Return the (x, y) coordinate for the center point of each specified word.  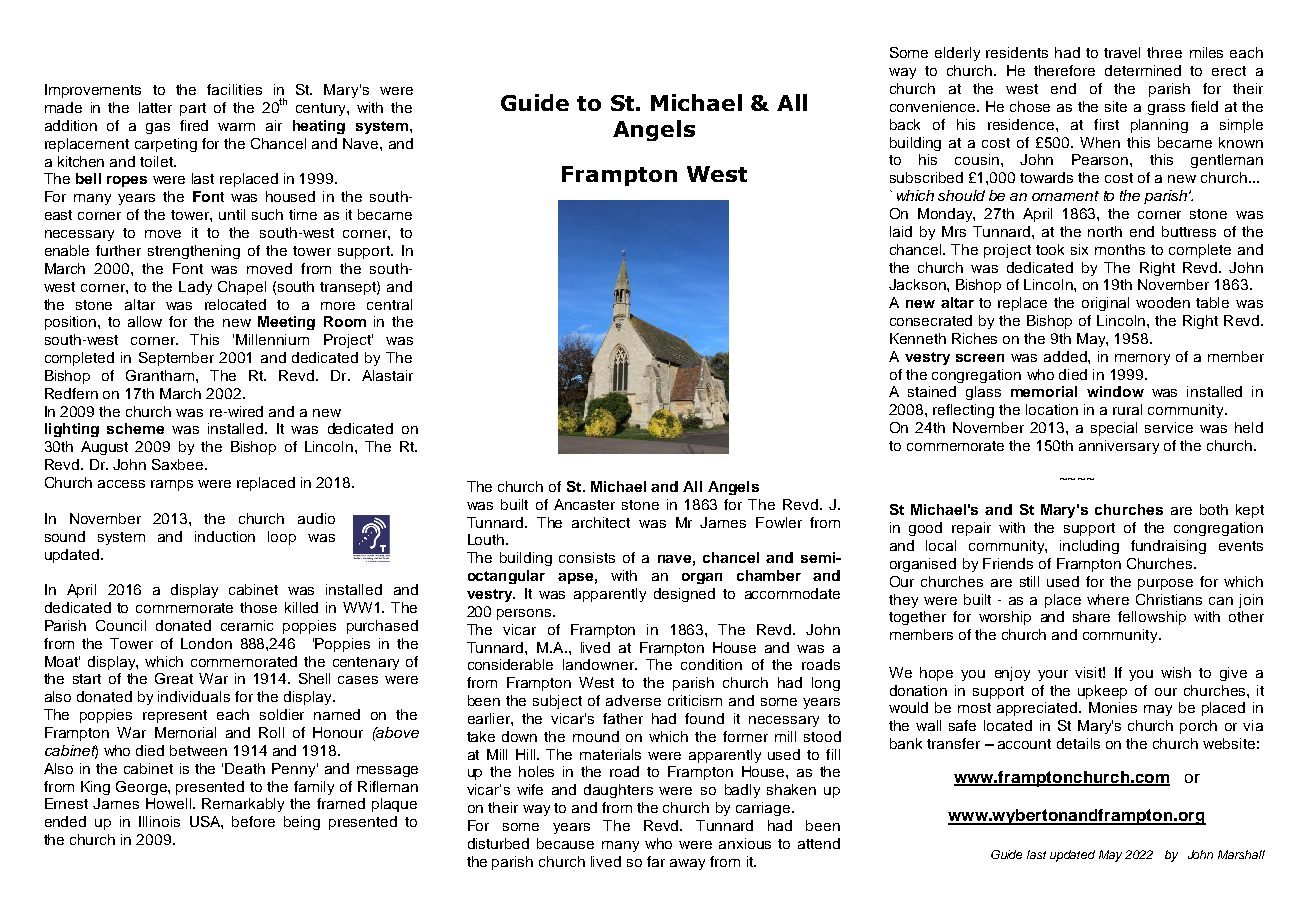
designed (684, 595)
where (1108, 599)
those (258, 607)
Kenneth (918, 338)
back (905, 124)
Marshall (1241, 854)
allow (145, 321)
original (1105, 304)
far (656, 861)
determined (1143, 70)
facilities (234, 89)
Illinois (159, 821)
